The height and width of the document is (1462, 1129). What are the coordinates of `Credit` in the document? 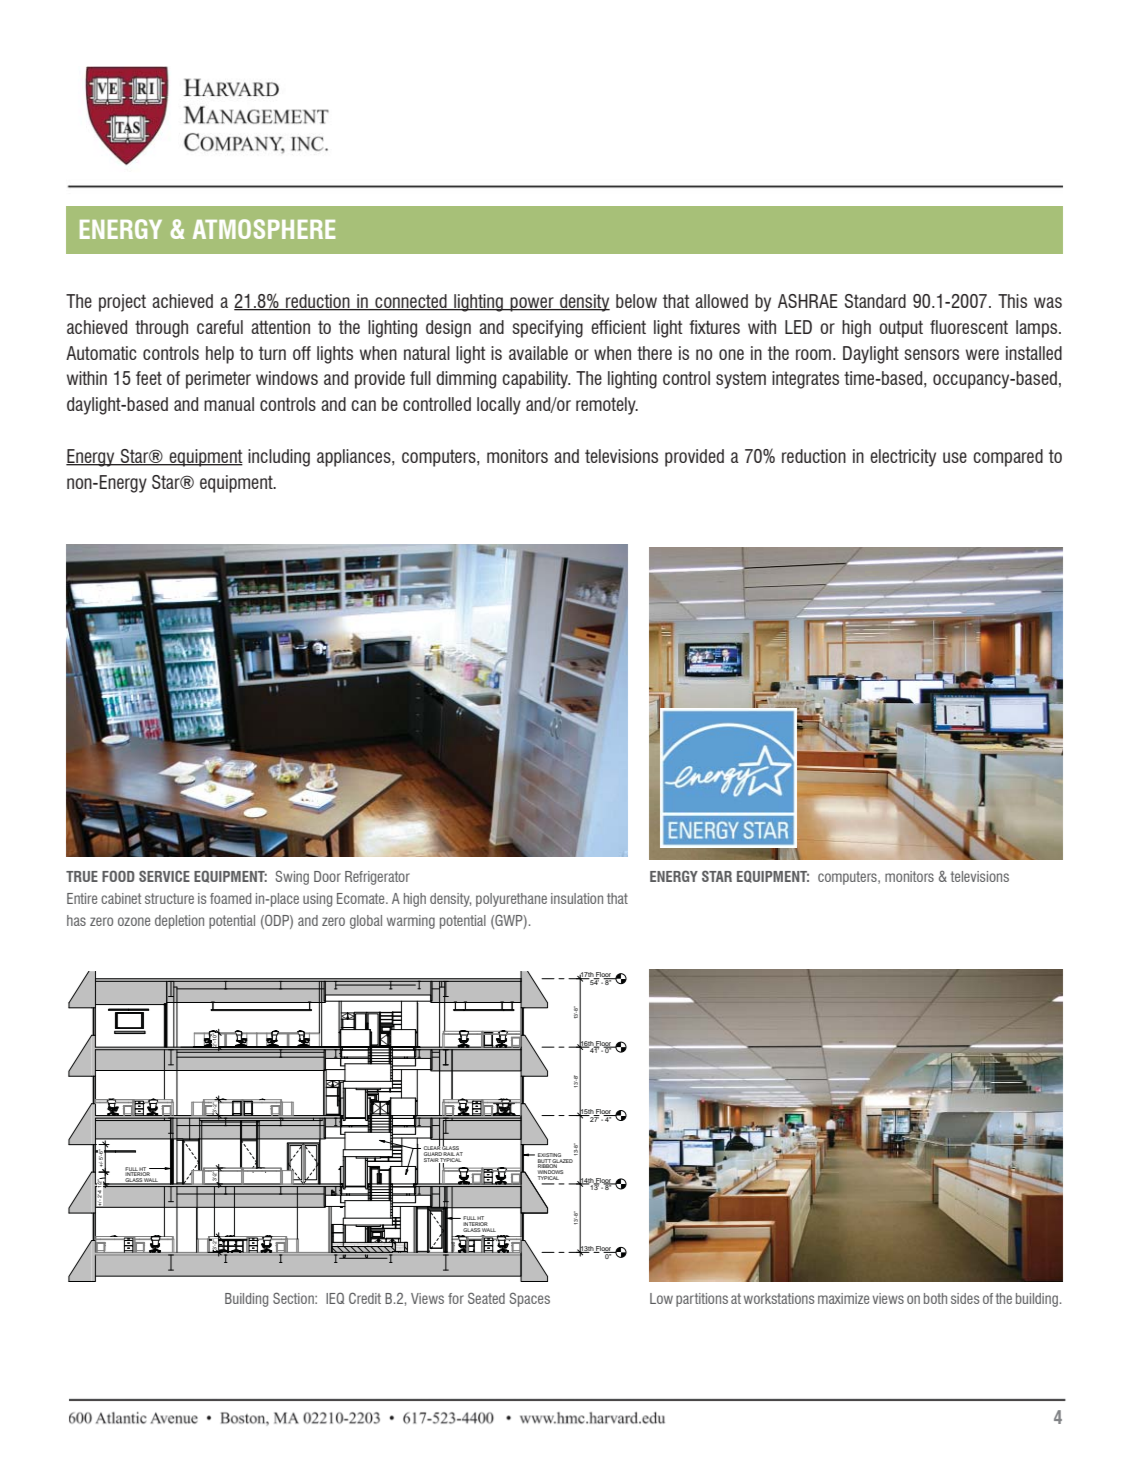 It's located at (365, 1298).
